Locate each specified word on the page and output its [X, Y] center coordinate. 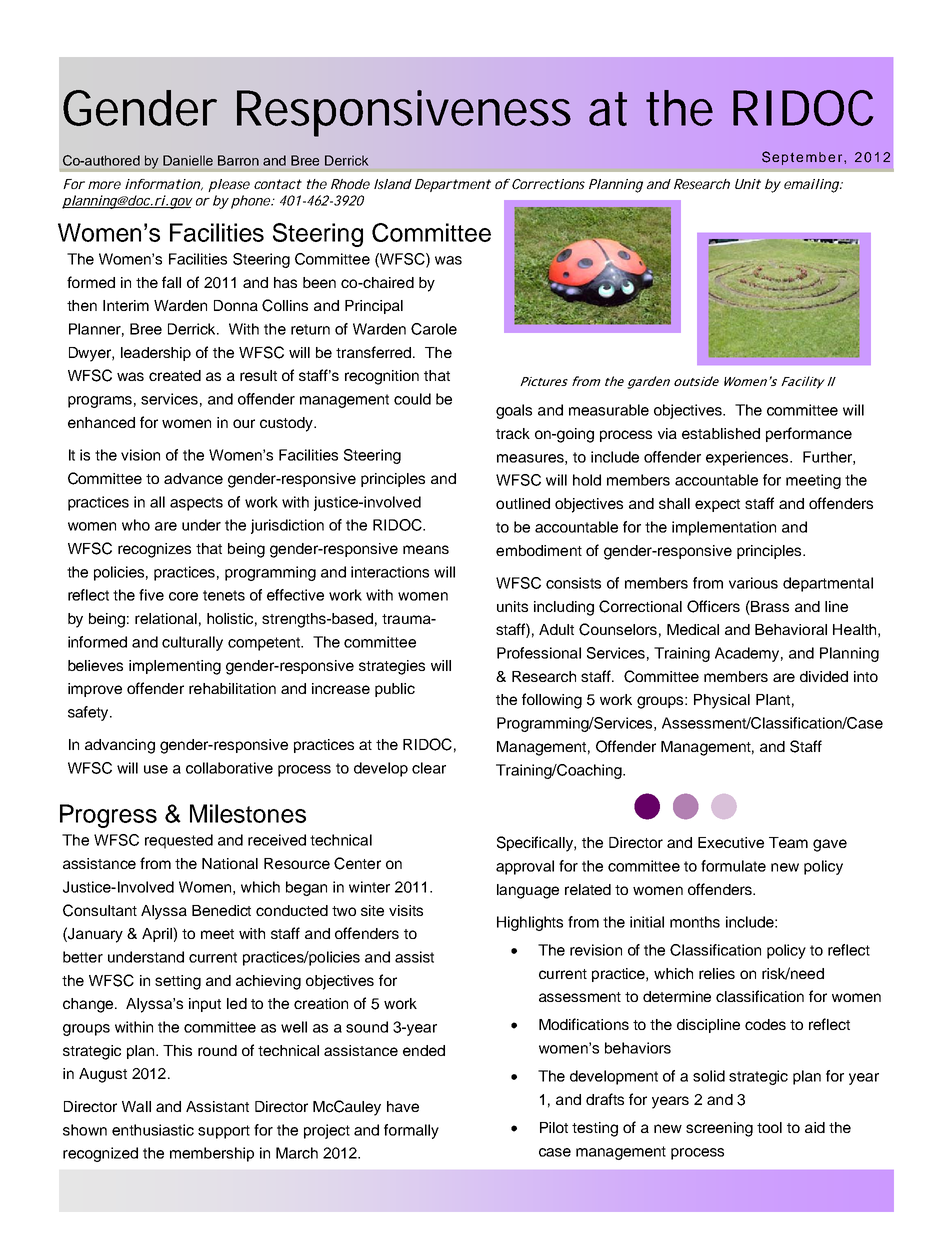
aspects [196, 504]
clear [429, 768]
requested [179, 841]
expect [717, 505]
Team [788, 842]
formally [411, 1131]
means [426, 549]
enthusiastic [153, 1130]
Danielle [188, 160]
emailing [812, 186]
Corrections [548, 184]
